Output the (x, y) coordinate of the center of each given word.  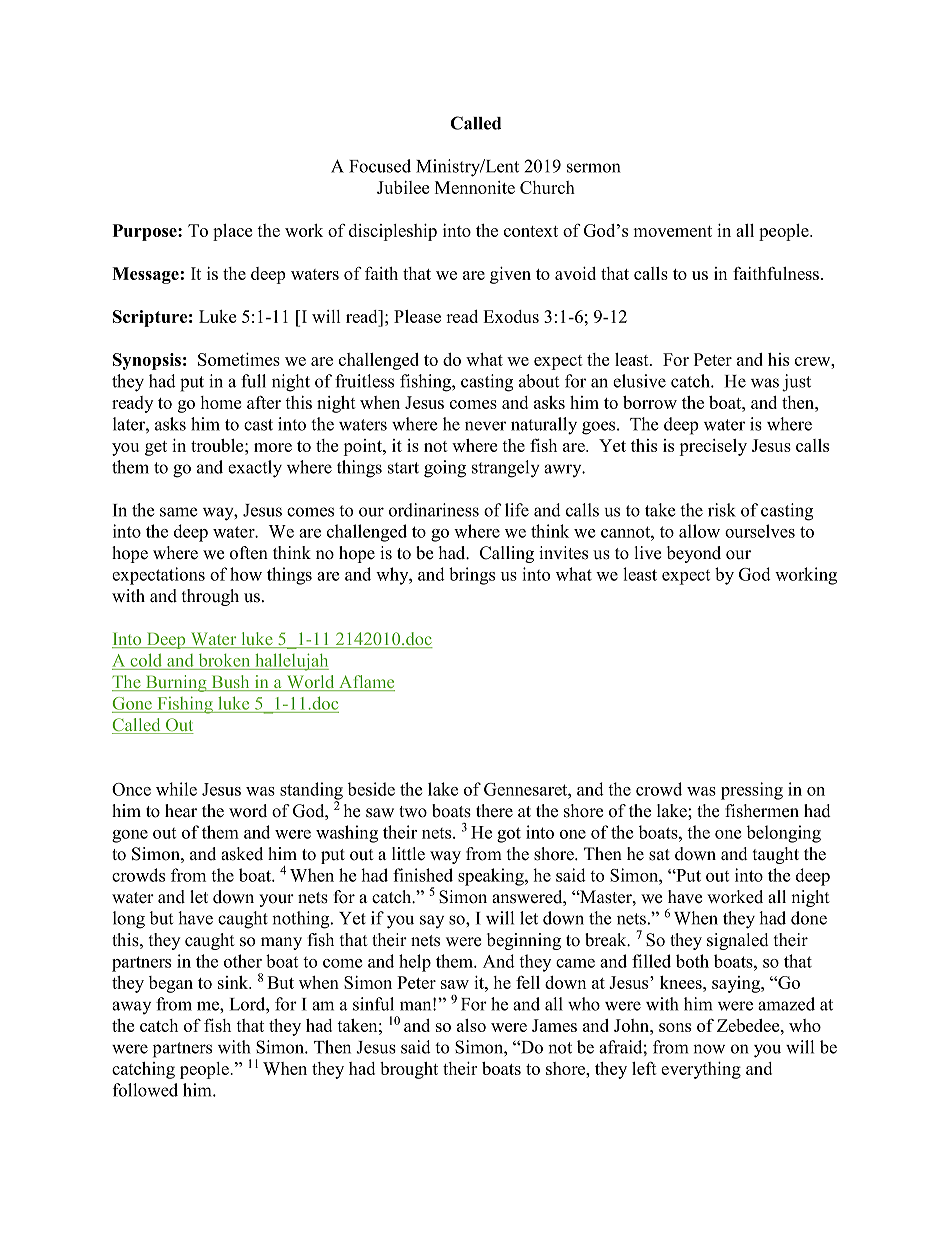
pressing (752, 791)
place (232, 232)
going (445, 469)
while (176, 789)
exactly (255, 469)
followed (145, 1090)
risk (722, 510)
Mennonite (475, 187)
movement (672, 231)
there (494, 811)
